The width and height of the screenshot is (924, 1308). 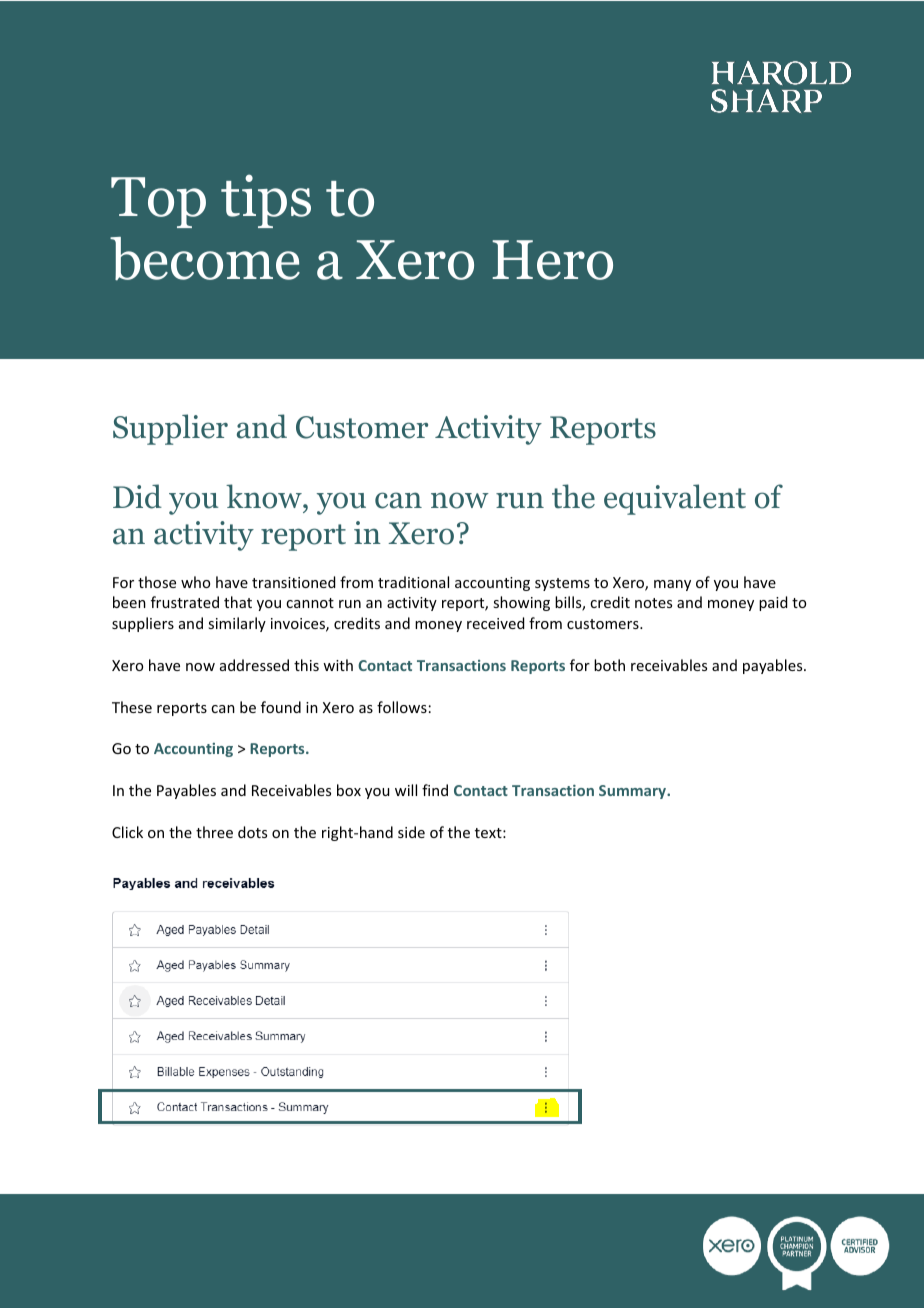 What do you see at coordinates (137, 496) in the screenshot?
I see `Did` at bounding box center [137, 496].
